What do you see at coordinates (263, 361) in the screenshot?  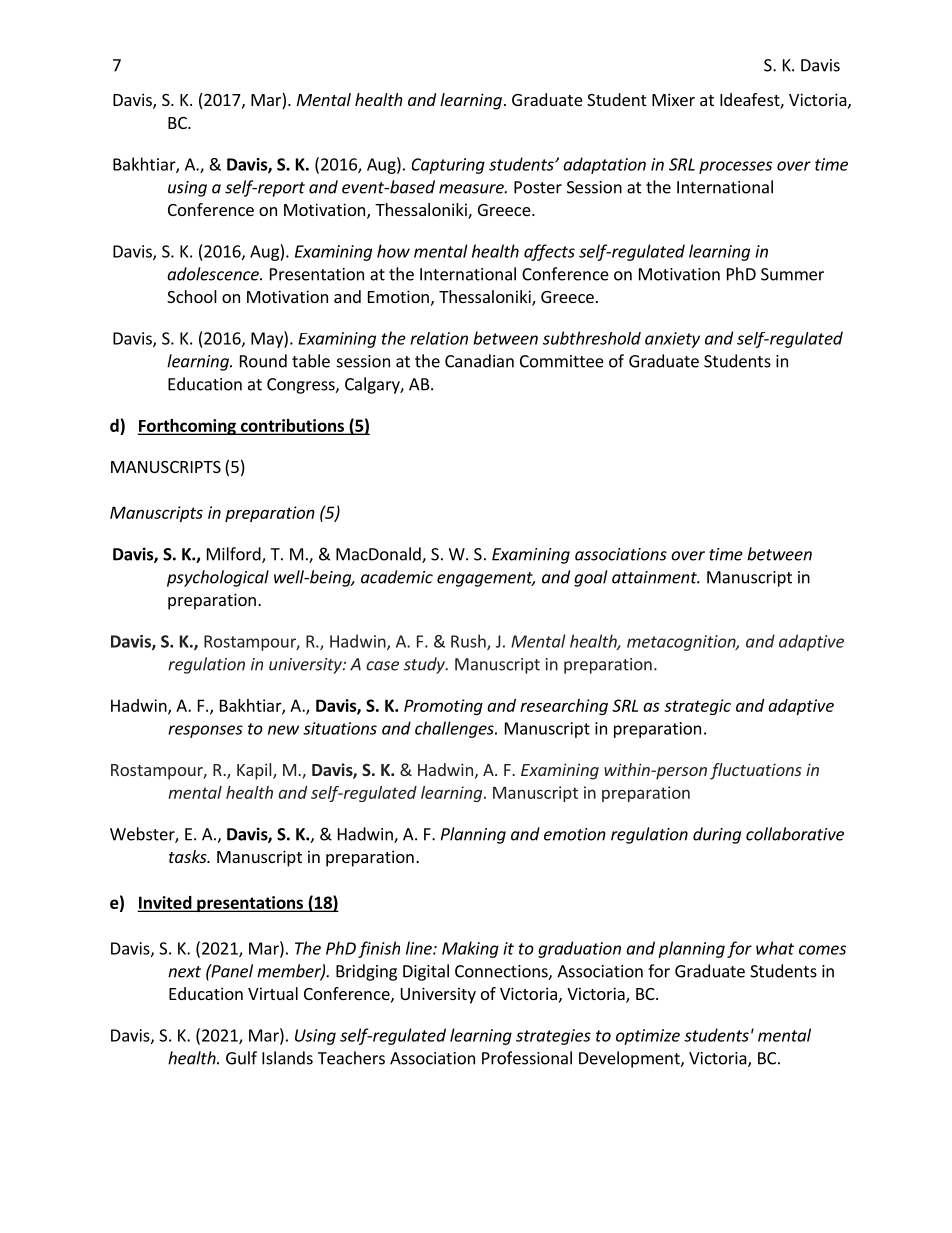 I see `Round` at bounding box center [263, 361].
